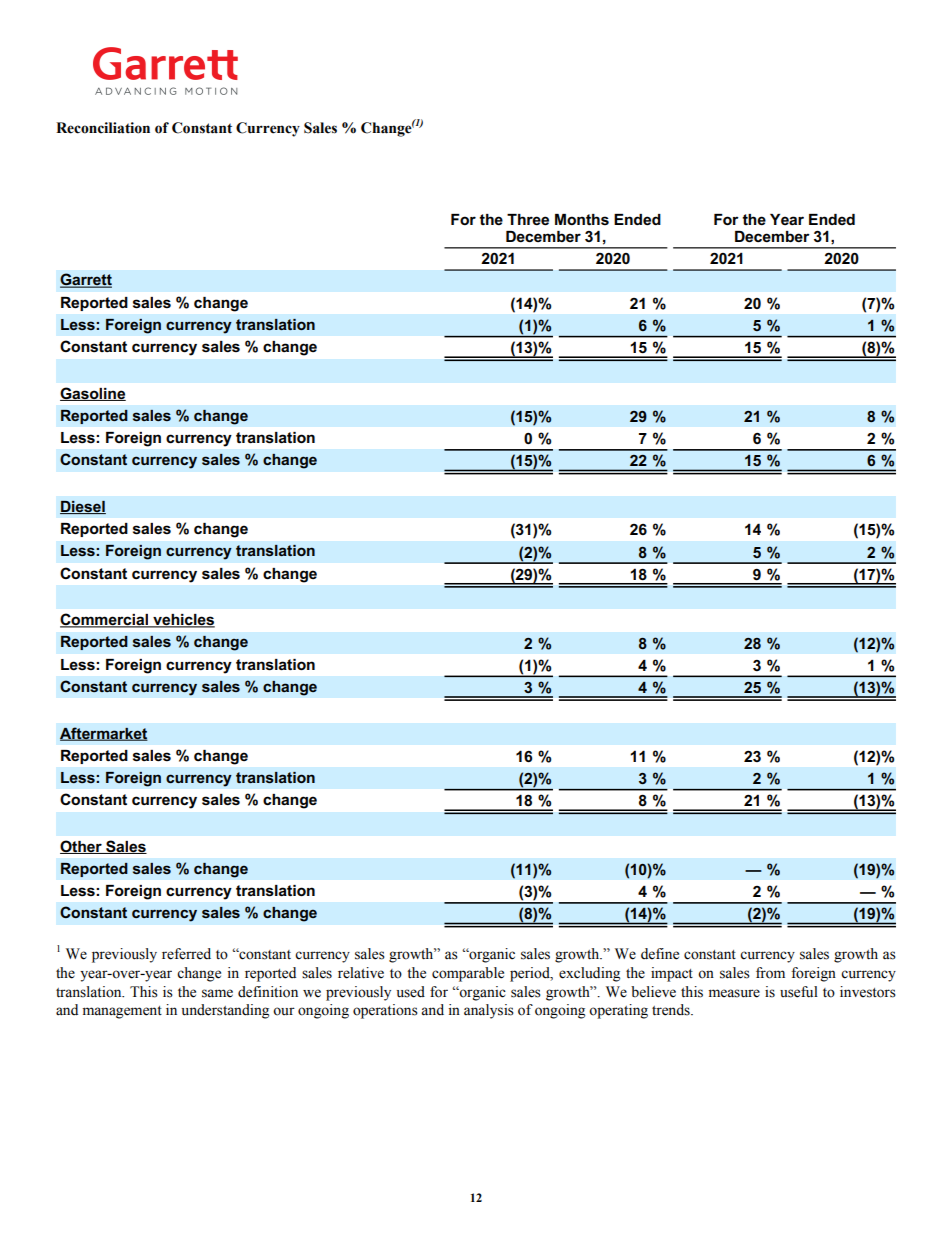  Describe the element at coordinates (468, 974) in the document. I see `comparable` at that location.
